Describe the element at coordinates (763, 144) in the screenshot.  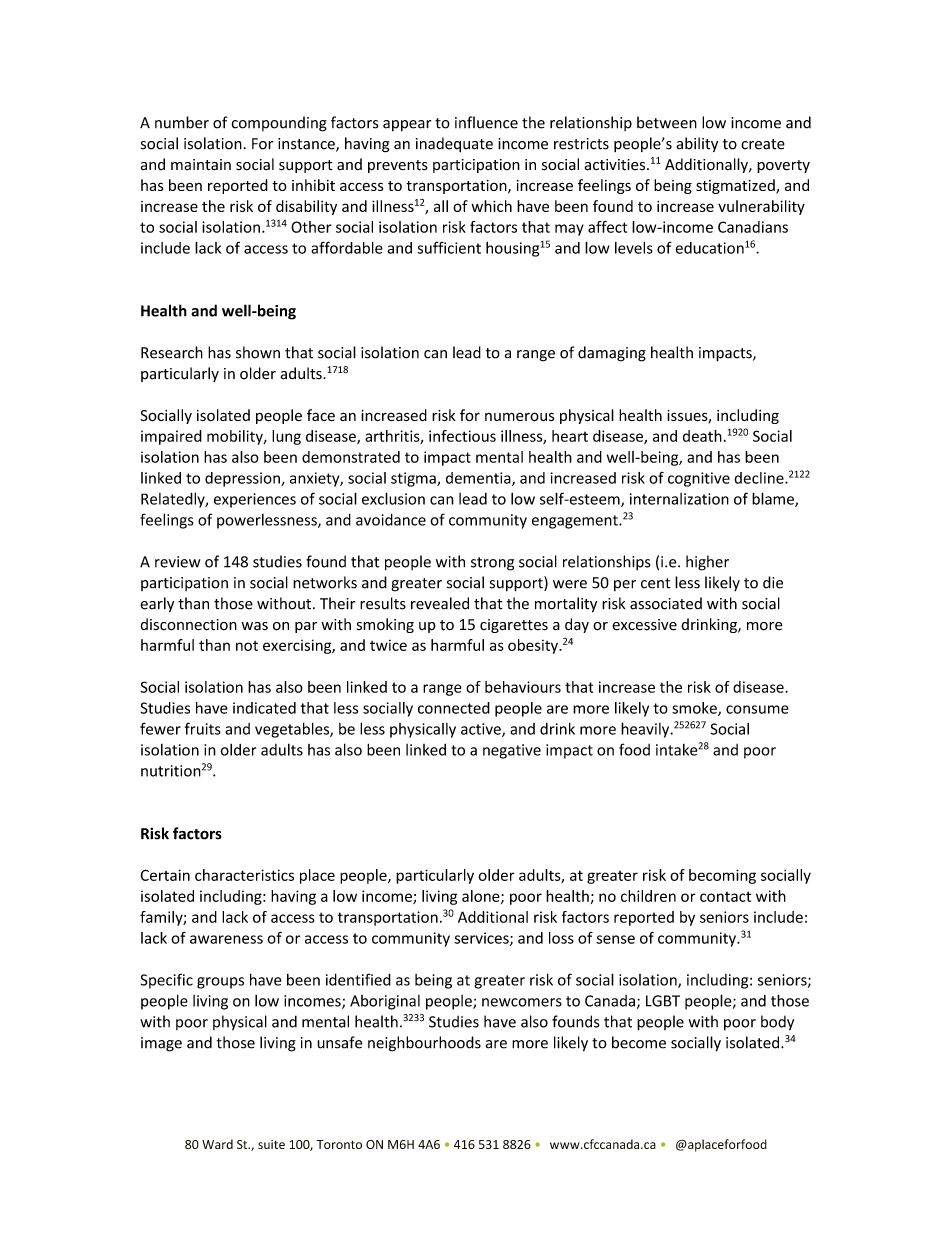
I see `create` at that location.
